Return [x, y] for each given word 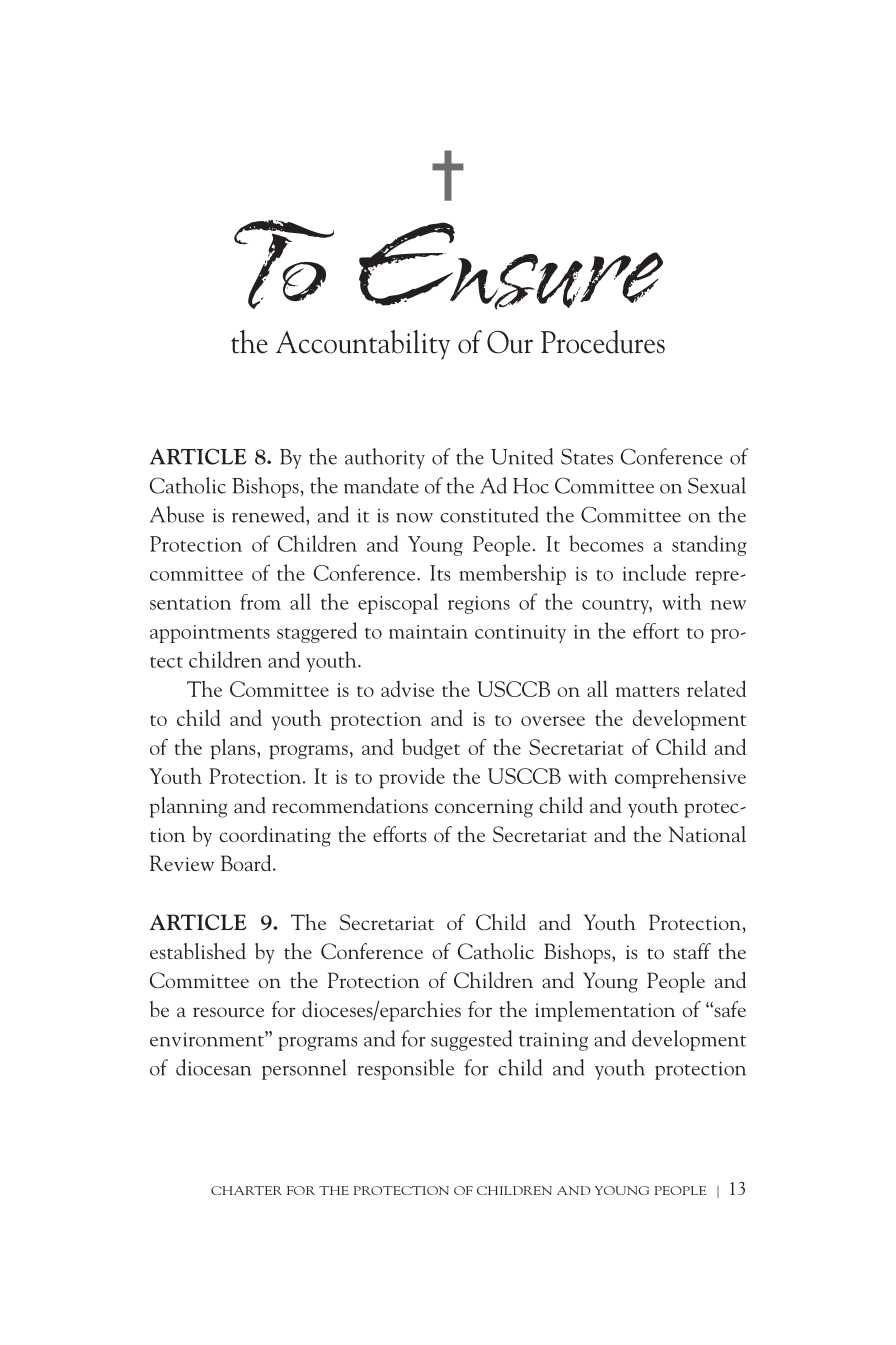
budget [431, 748]
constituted [489, 514]
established [198, 951]
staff [692, 951]
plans [234, 749]
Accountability [363, 345]
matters [647, 691]
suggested [471, 1040]
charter [246, 1190]
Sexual [717, 485]
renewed [269, 514]
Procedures [603, 342]
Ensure [511, 266]
